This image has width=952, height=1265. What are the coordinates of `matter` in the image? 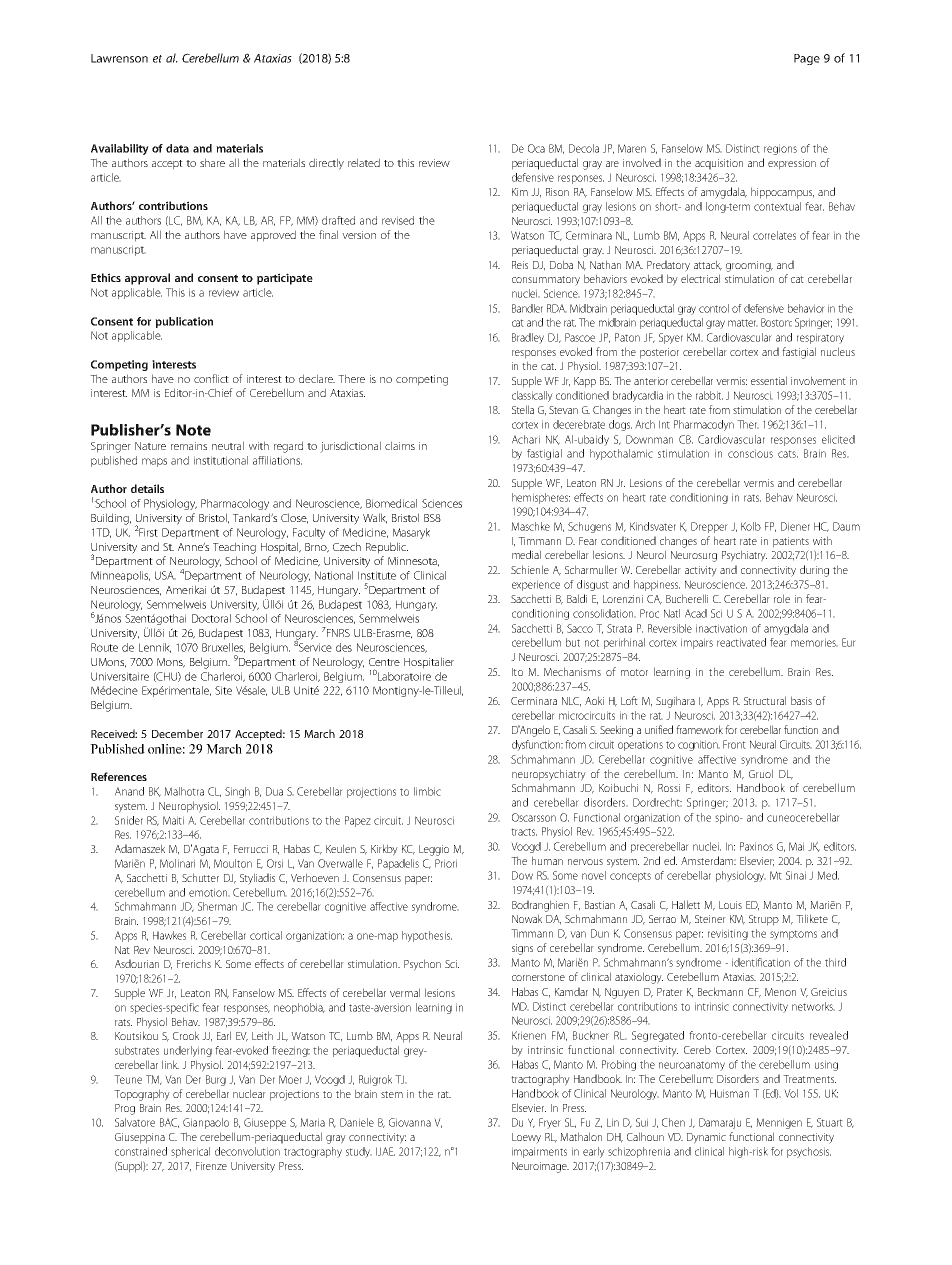 It's located at (743, 323).
